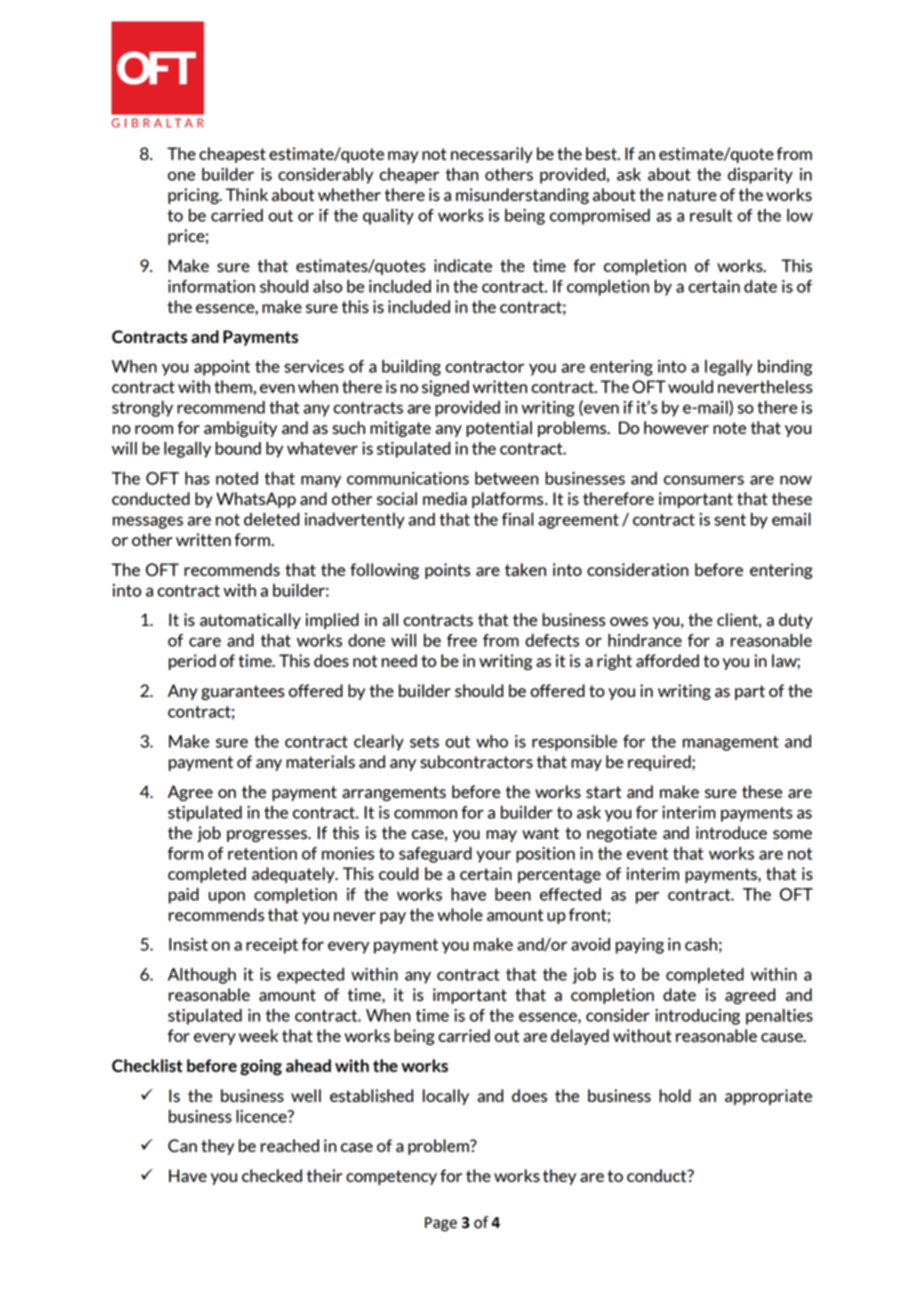 Image resolution: width=924 pixels, height=1308 pixels. Describe the element at coordinates (692, 195) in the image. I see `nature` at that location.
